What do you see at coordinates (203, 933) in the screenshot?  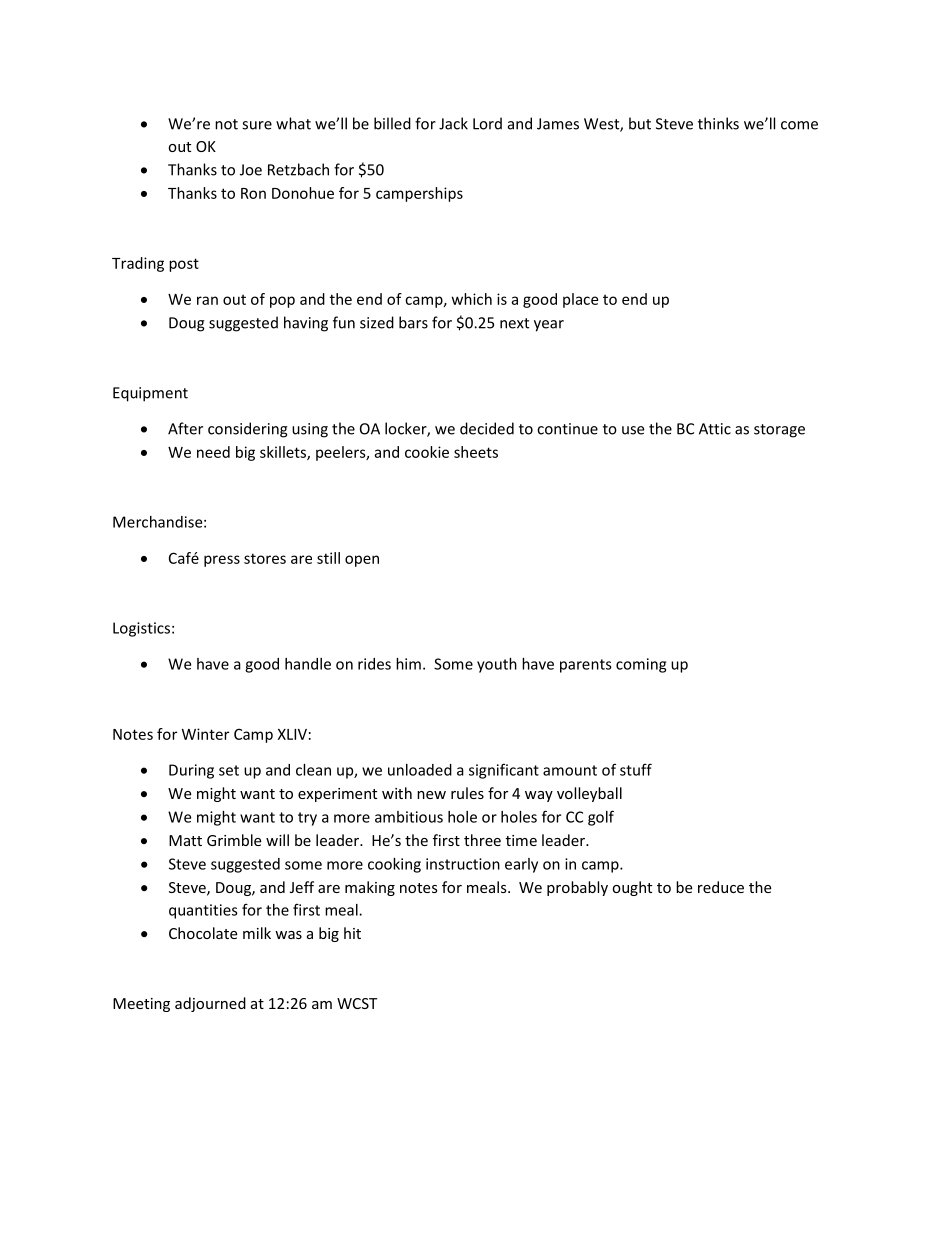 I see `Chocolate` at bounding box center [203, 933].
